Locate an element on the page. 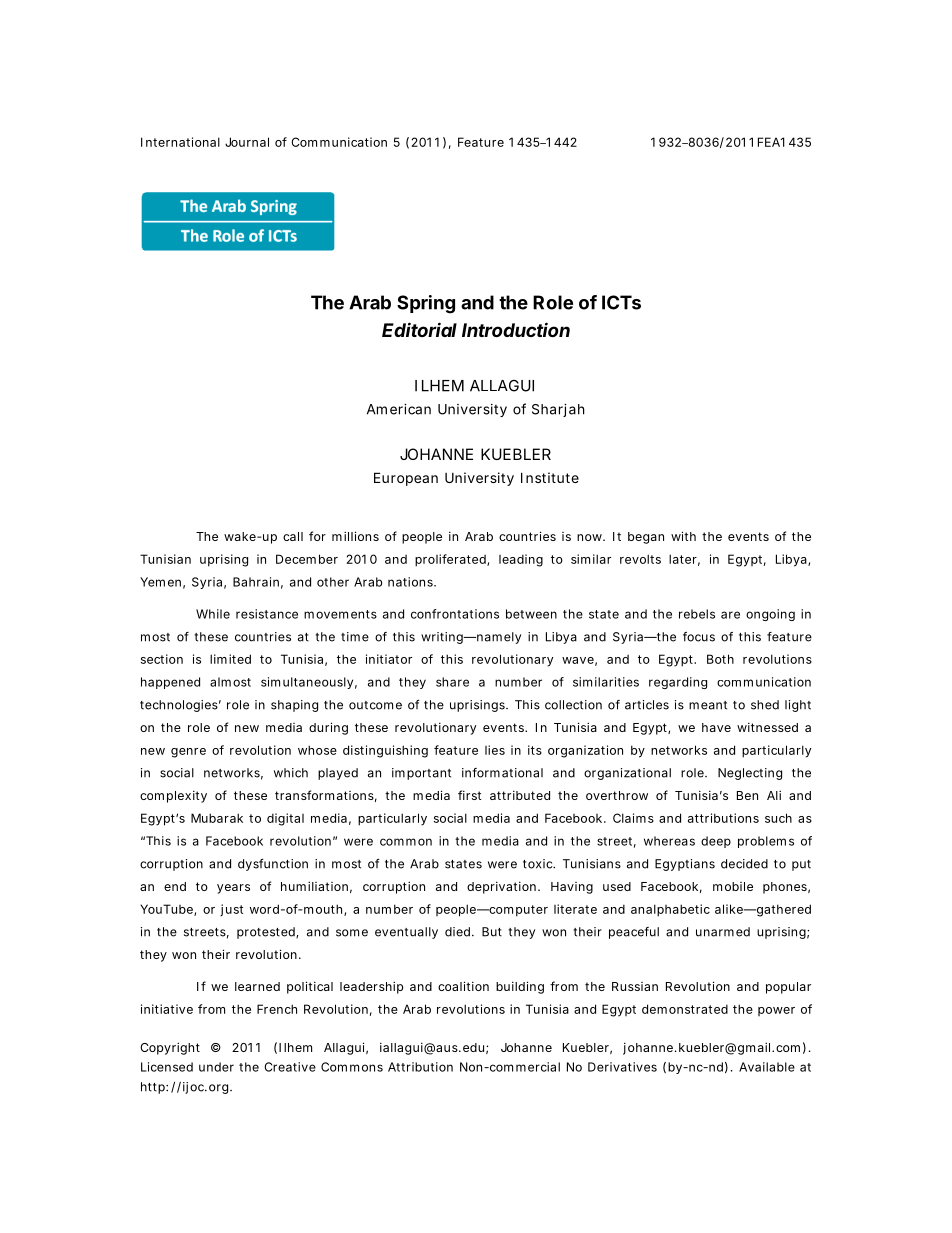 Image resolution: width=952 pixels, height=1233 pixels. genre is located at coordinates (188, 753).
